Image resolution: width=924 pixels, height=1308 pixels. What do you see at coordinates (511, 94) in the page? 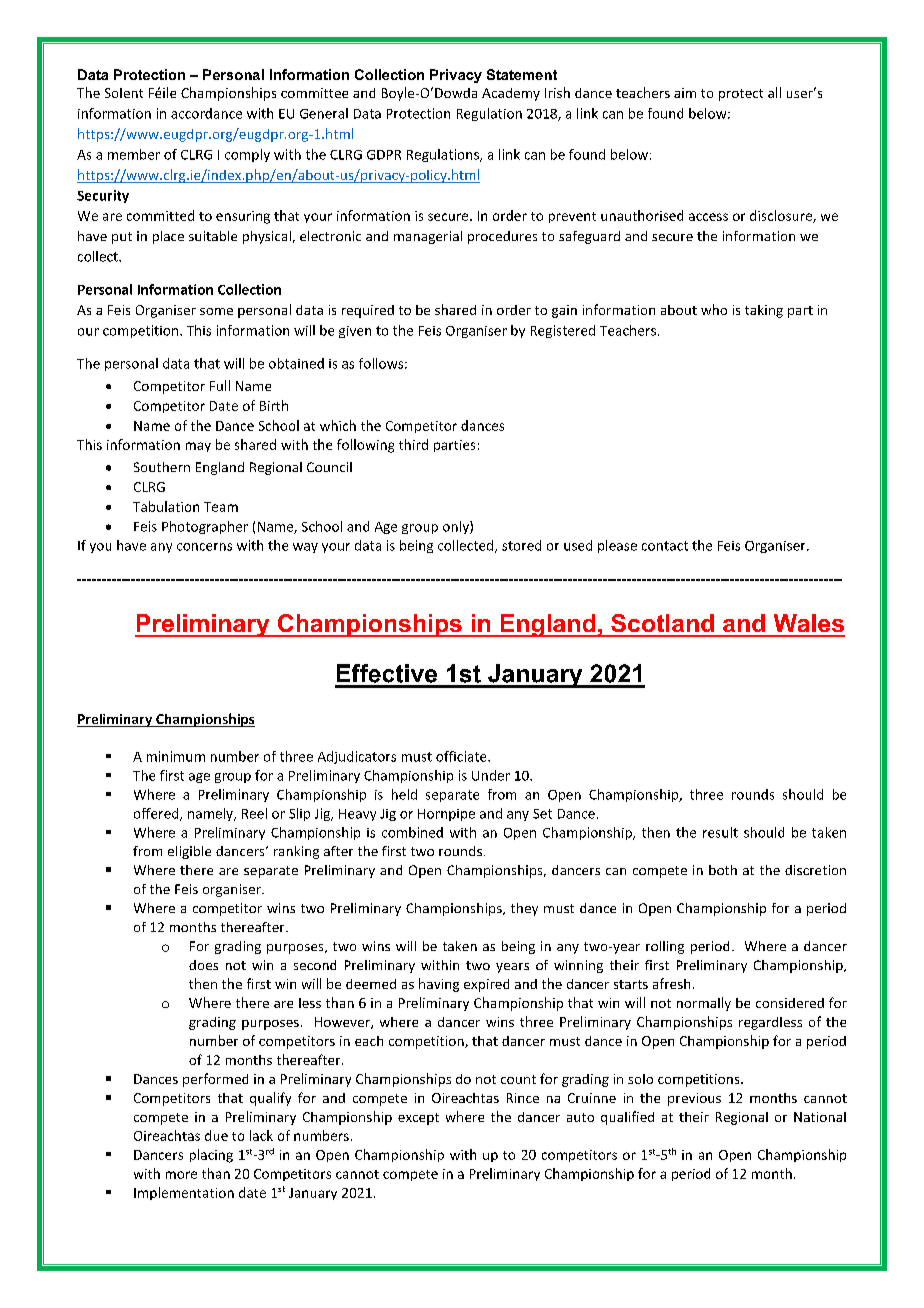
I see `Academy` at bounding box center [511, 94].
